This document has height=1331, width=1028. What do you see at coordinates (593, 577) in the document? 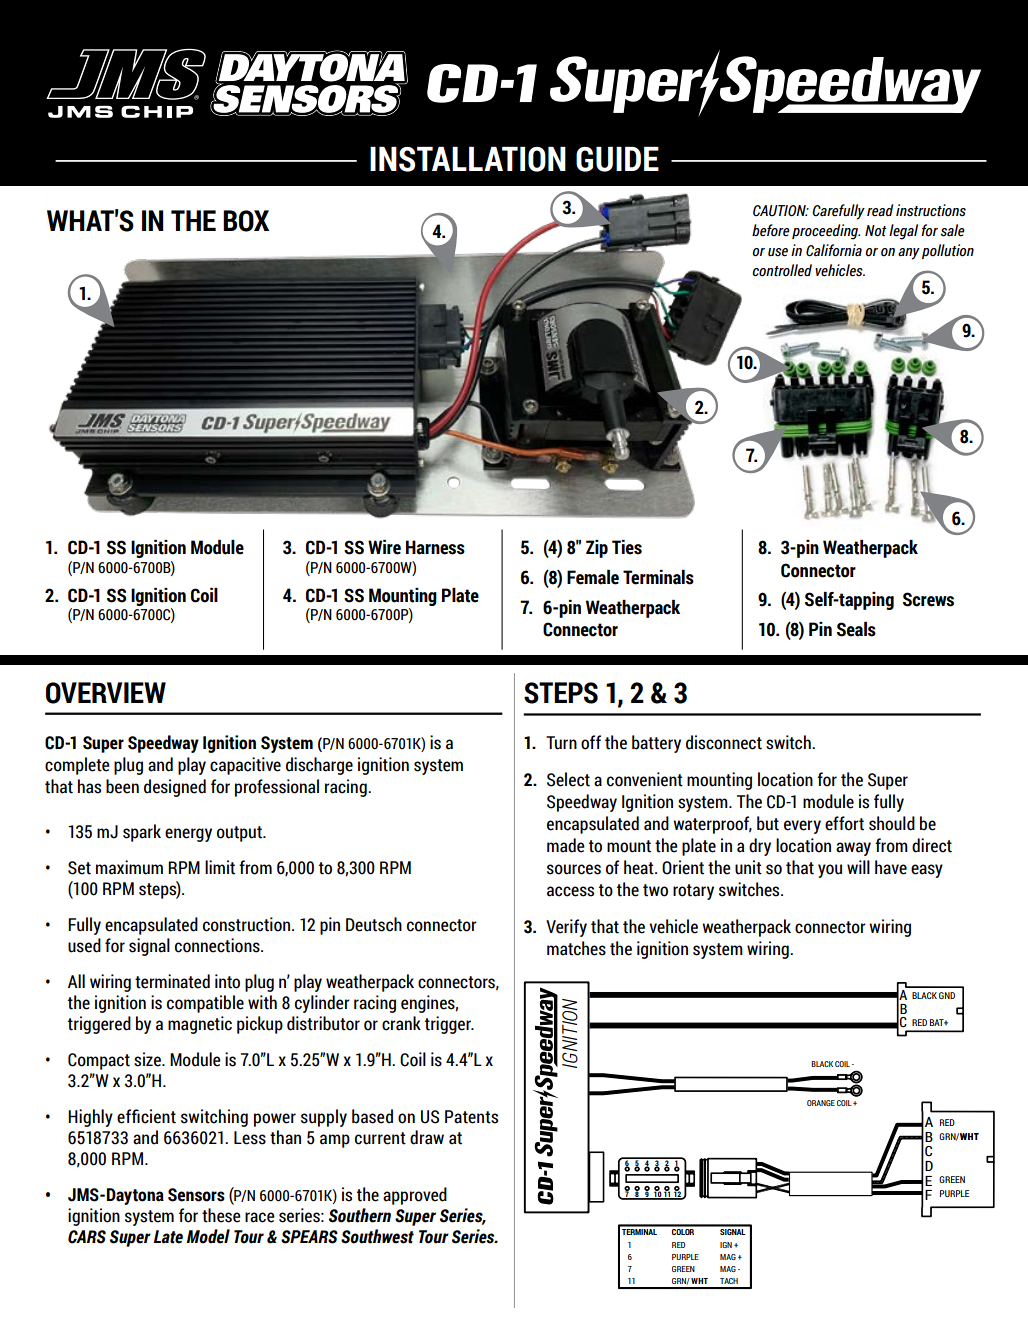
I see `Female` at bounding box center [593, 577].
